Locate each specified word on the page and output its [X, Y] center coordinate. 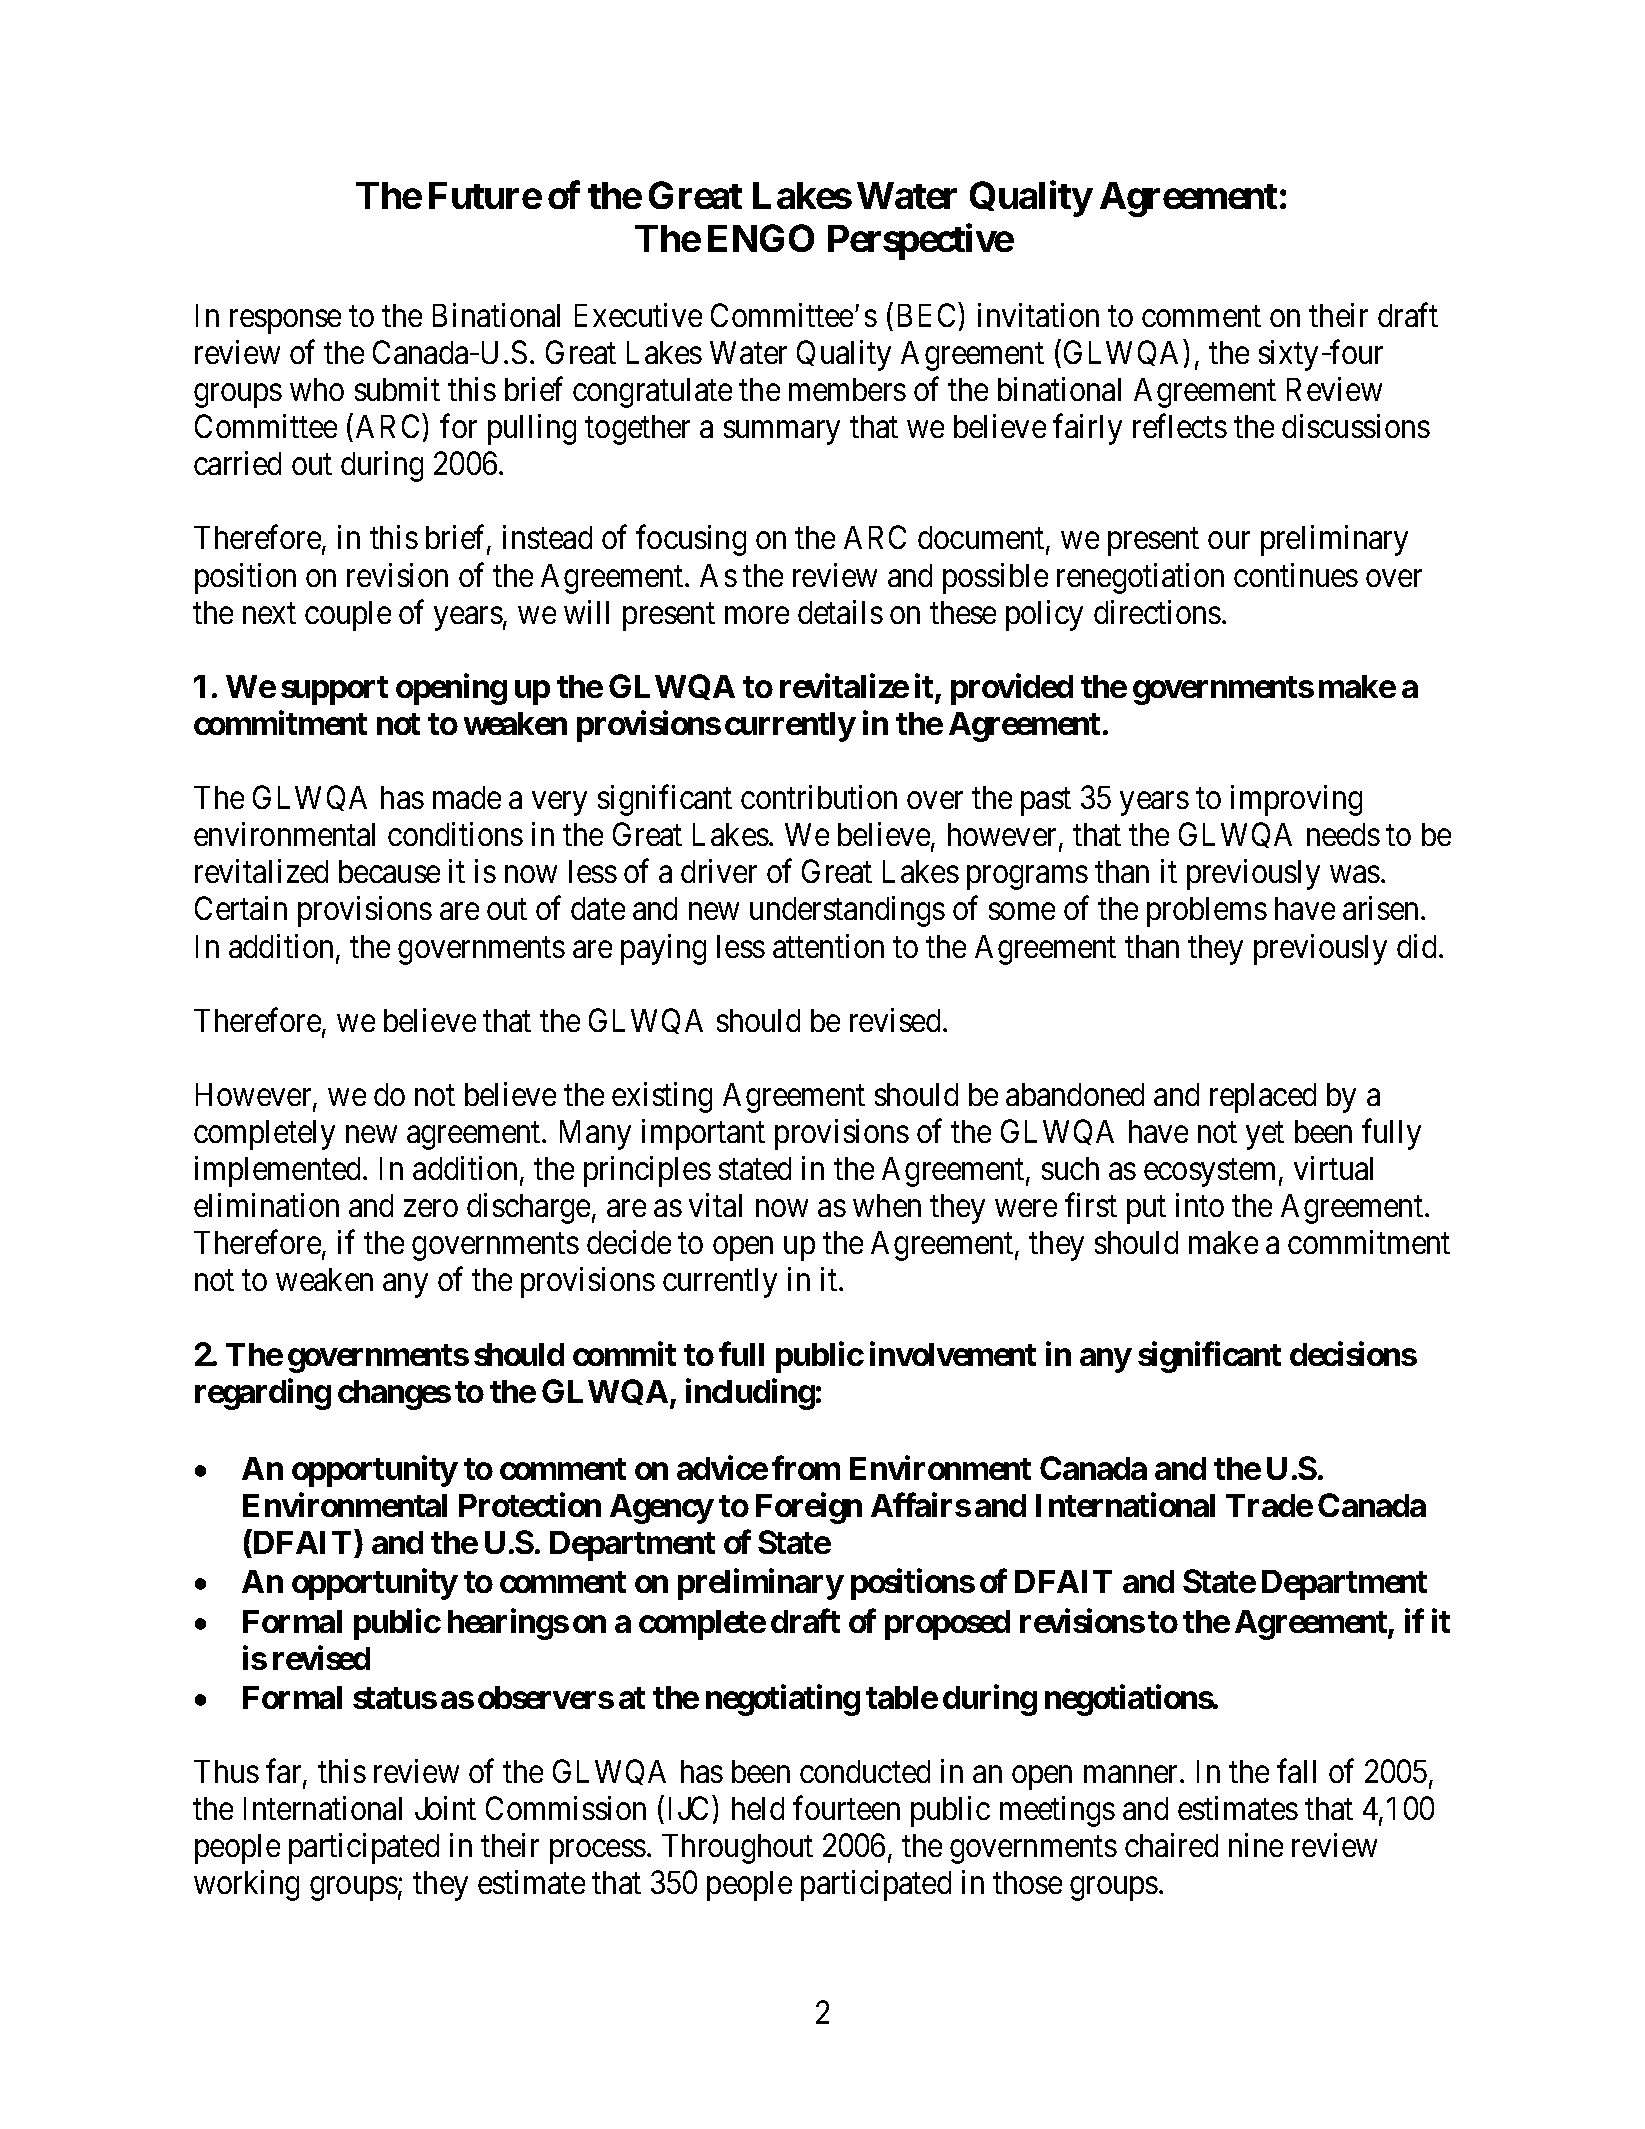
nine [1256, 1845]
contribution [819, 797]
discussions [1356, 426]
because [389, 871]
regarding [263, 1394]
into [1200, 1205]
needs [1343, 834]
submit [397, 389]
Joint [445, 1808]
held [758, 1808]
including [750, 1394]
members [847, 389]
